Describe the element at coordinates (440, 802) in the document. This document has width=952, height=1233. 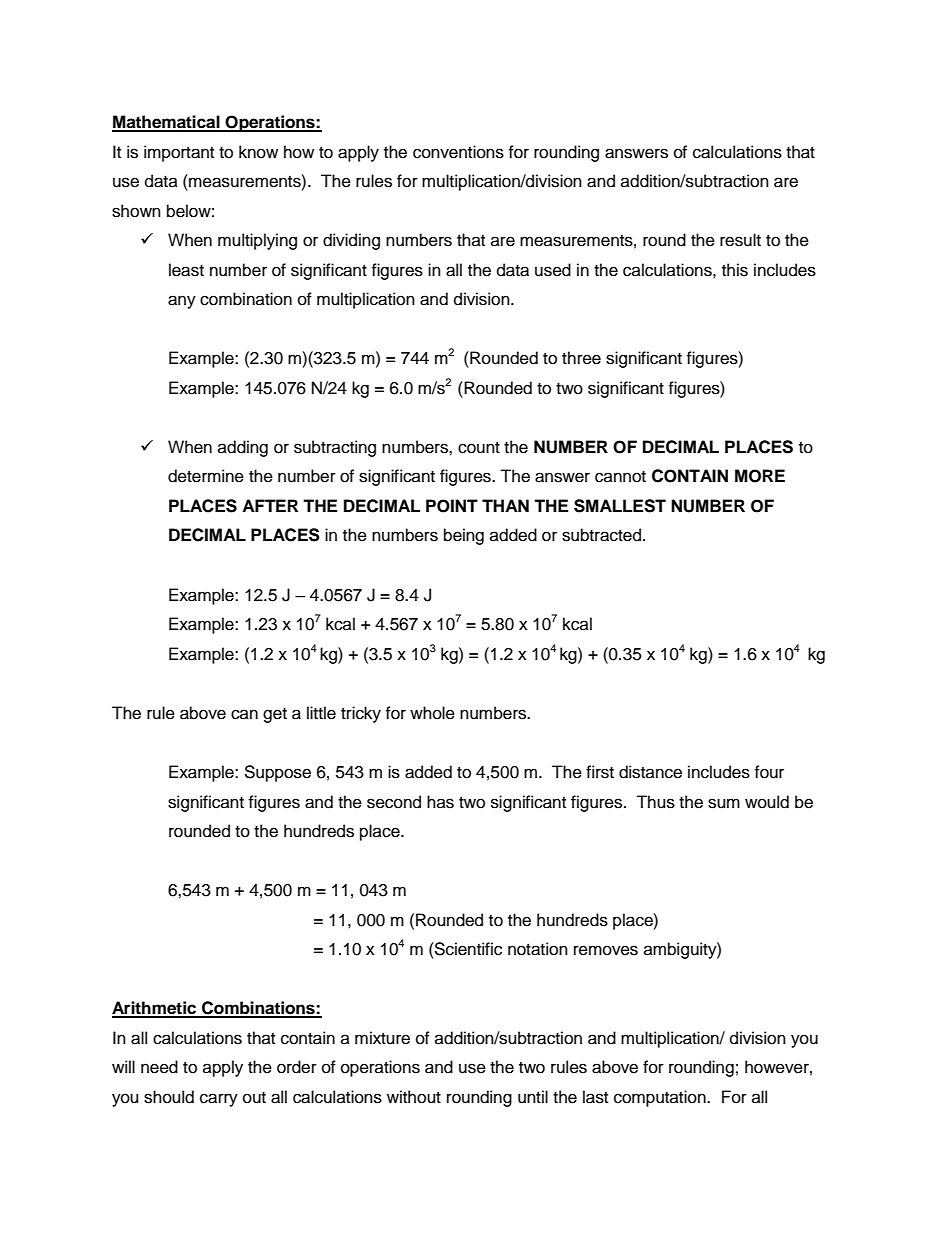
I see `has` at that location.
